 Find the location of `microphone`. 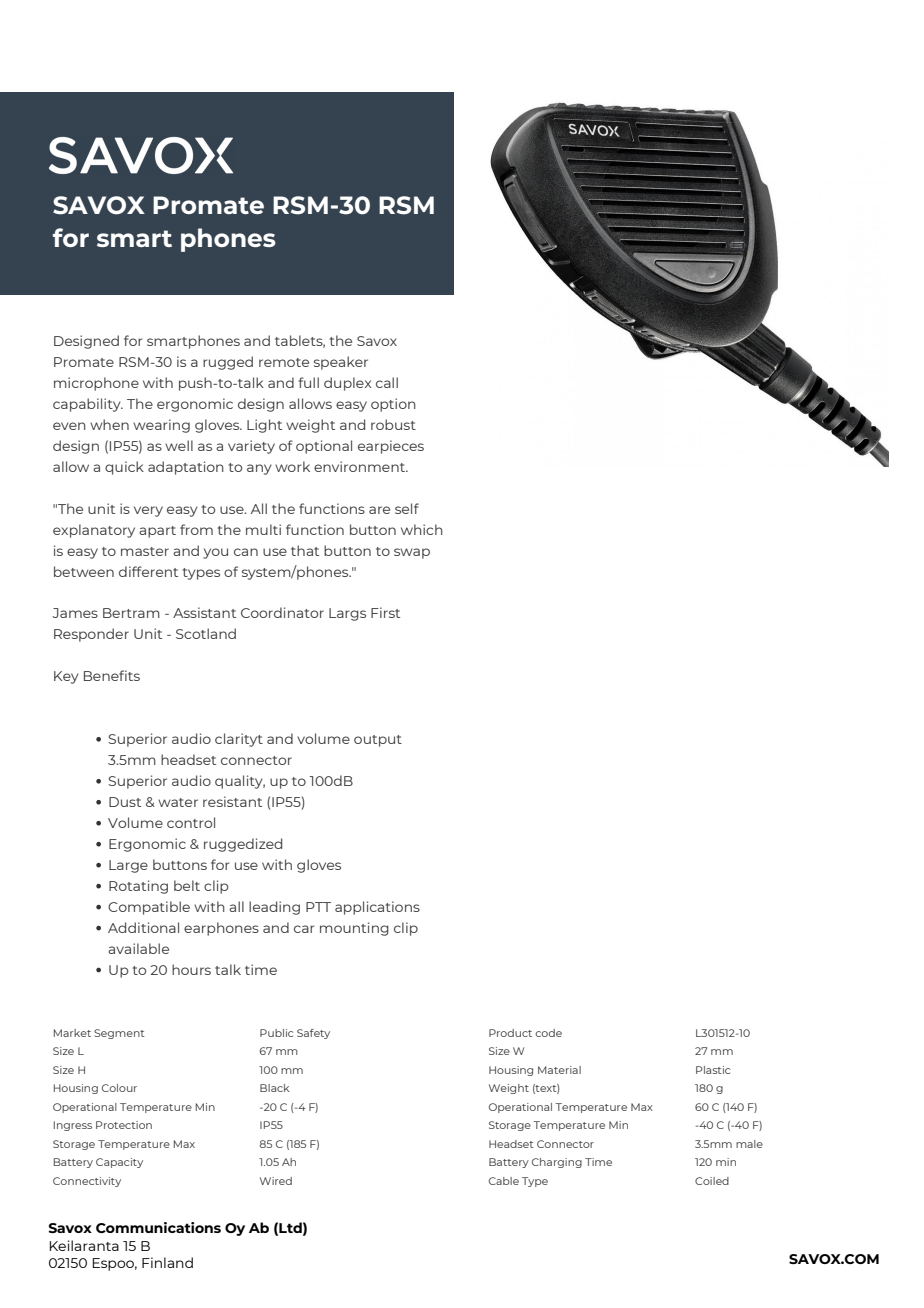

microphone is located at coordinates (96, 384).
